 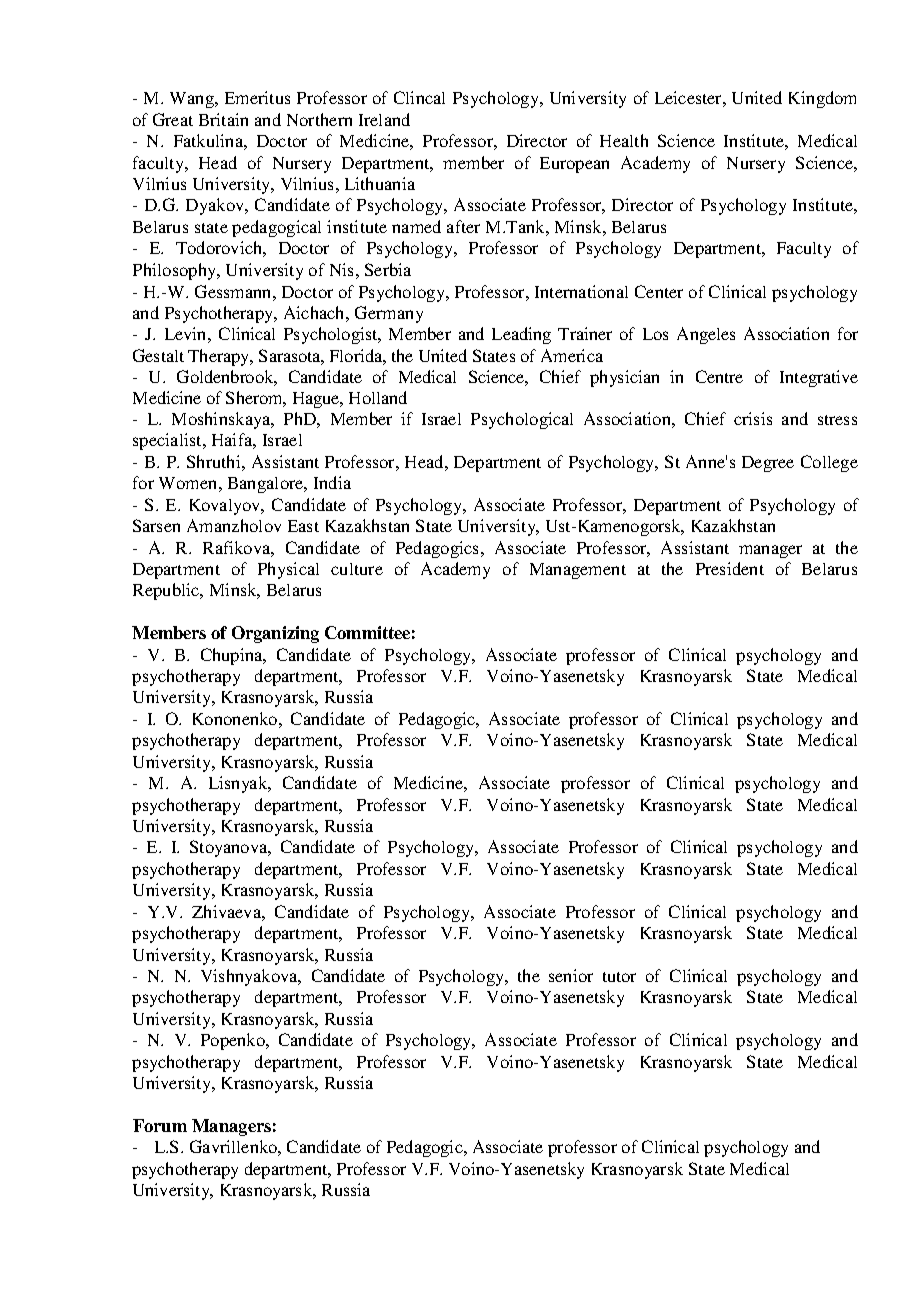 I want to click on senior, so click(x=571, y=975).
